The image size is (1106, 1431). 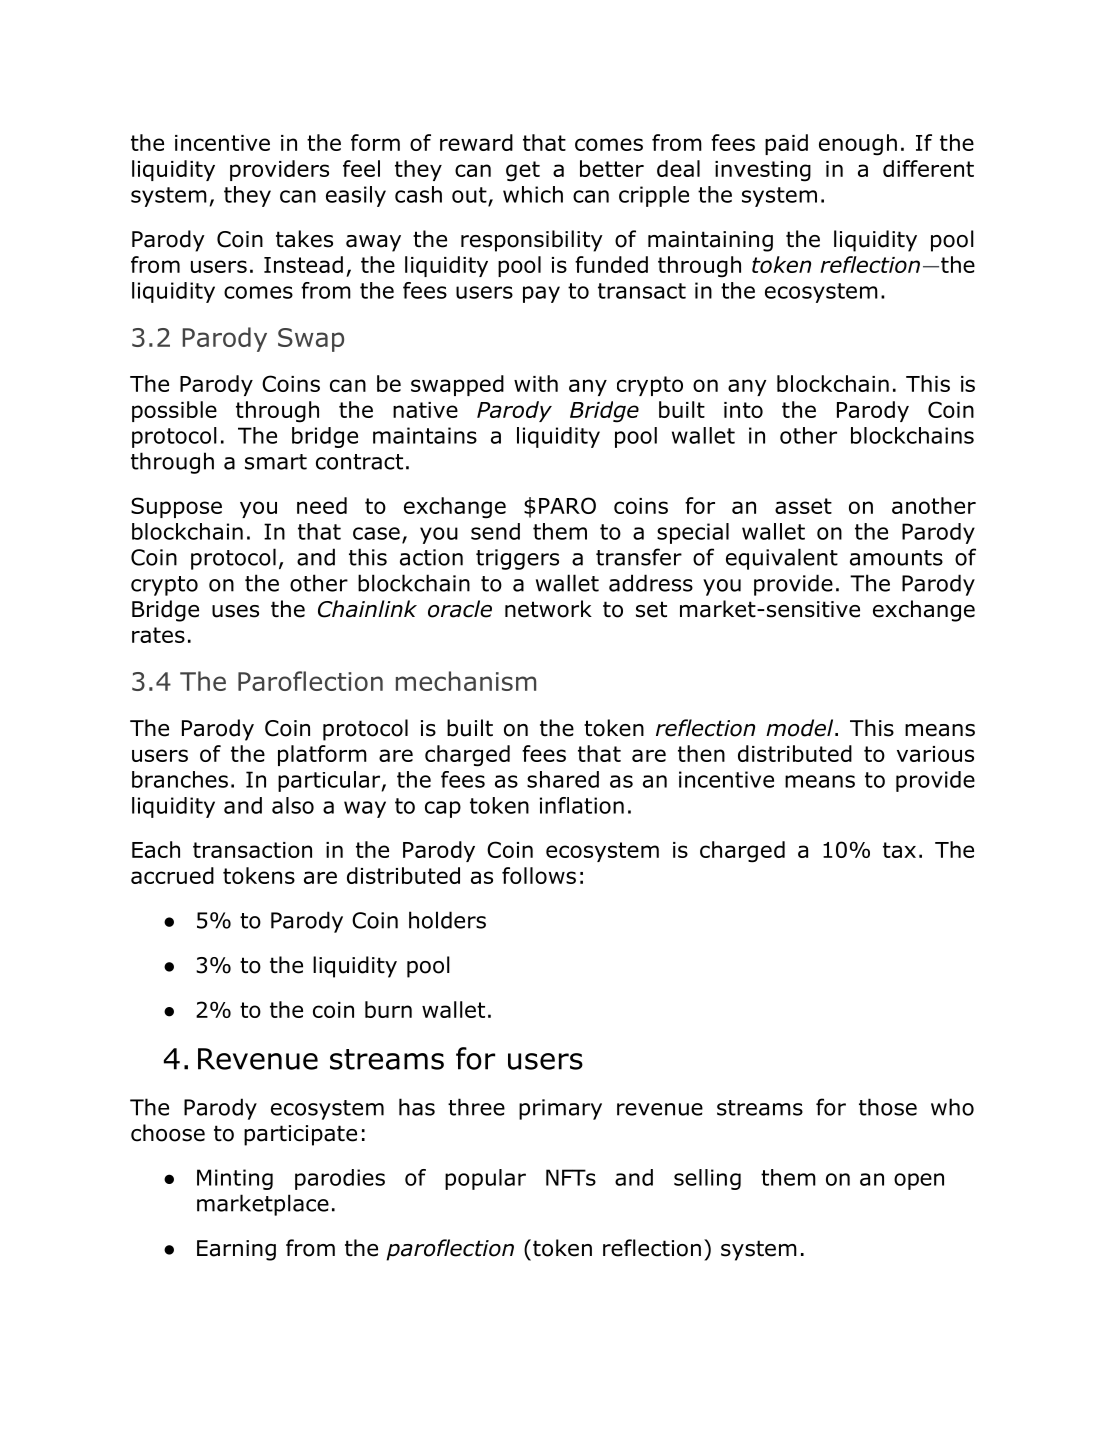 What do you see at coordinates (858, 145) in the image?
I see `enough` at bounding box center [858, 145].
